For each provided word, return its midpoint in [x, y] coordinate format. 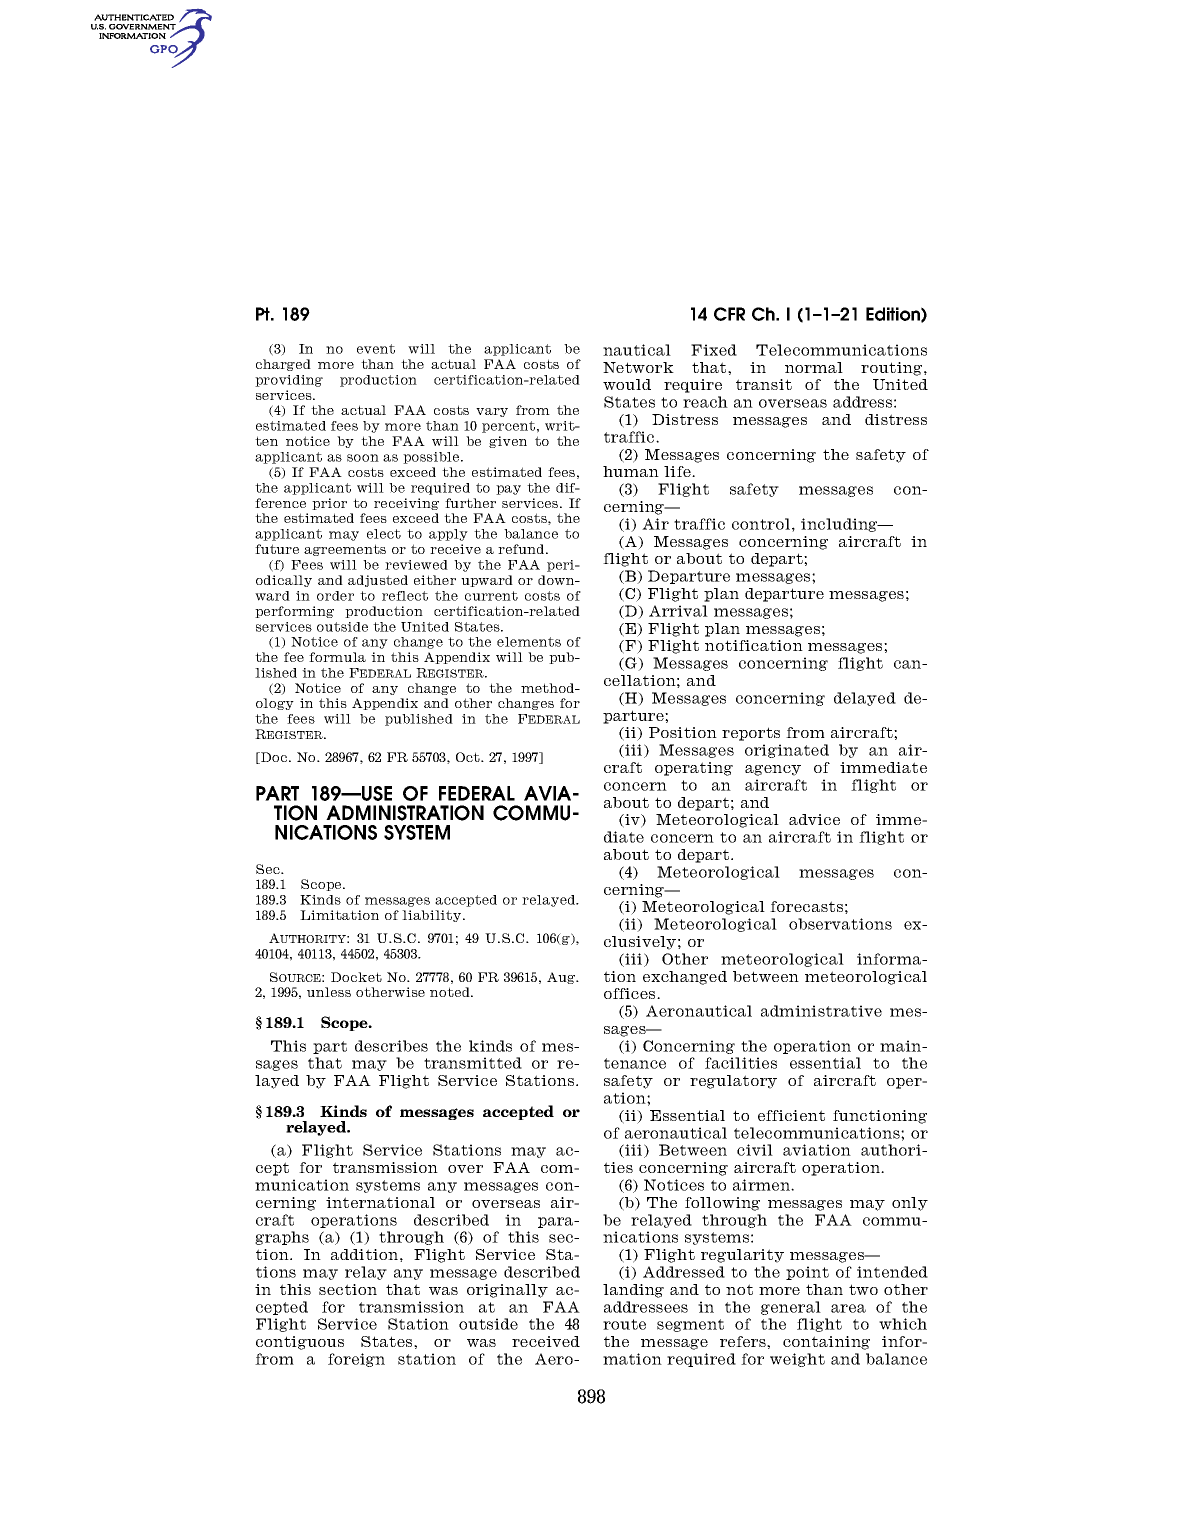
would [627, 384]
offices [631, 993]
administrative [821, 1011]
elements [529, 642]
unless [329, 992]
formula [337, 657]
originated [787, 751]
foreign [356, 1360]
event [376, 349]
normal [814, 367]
